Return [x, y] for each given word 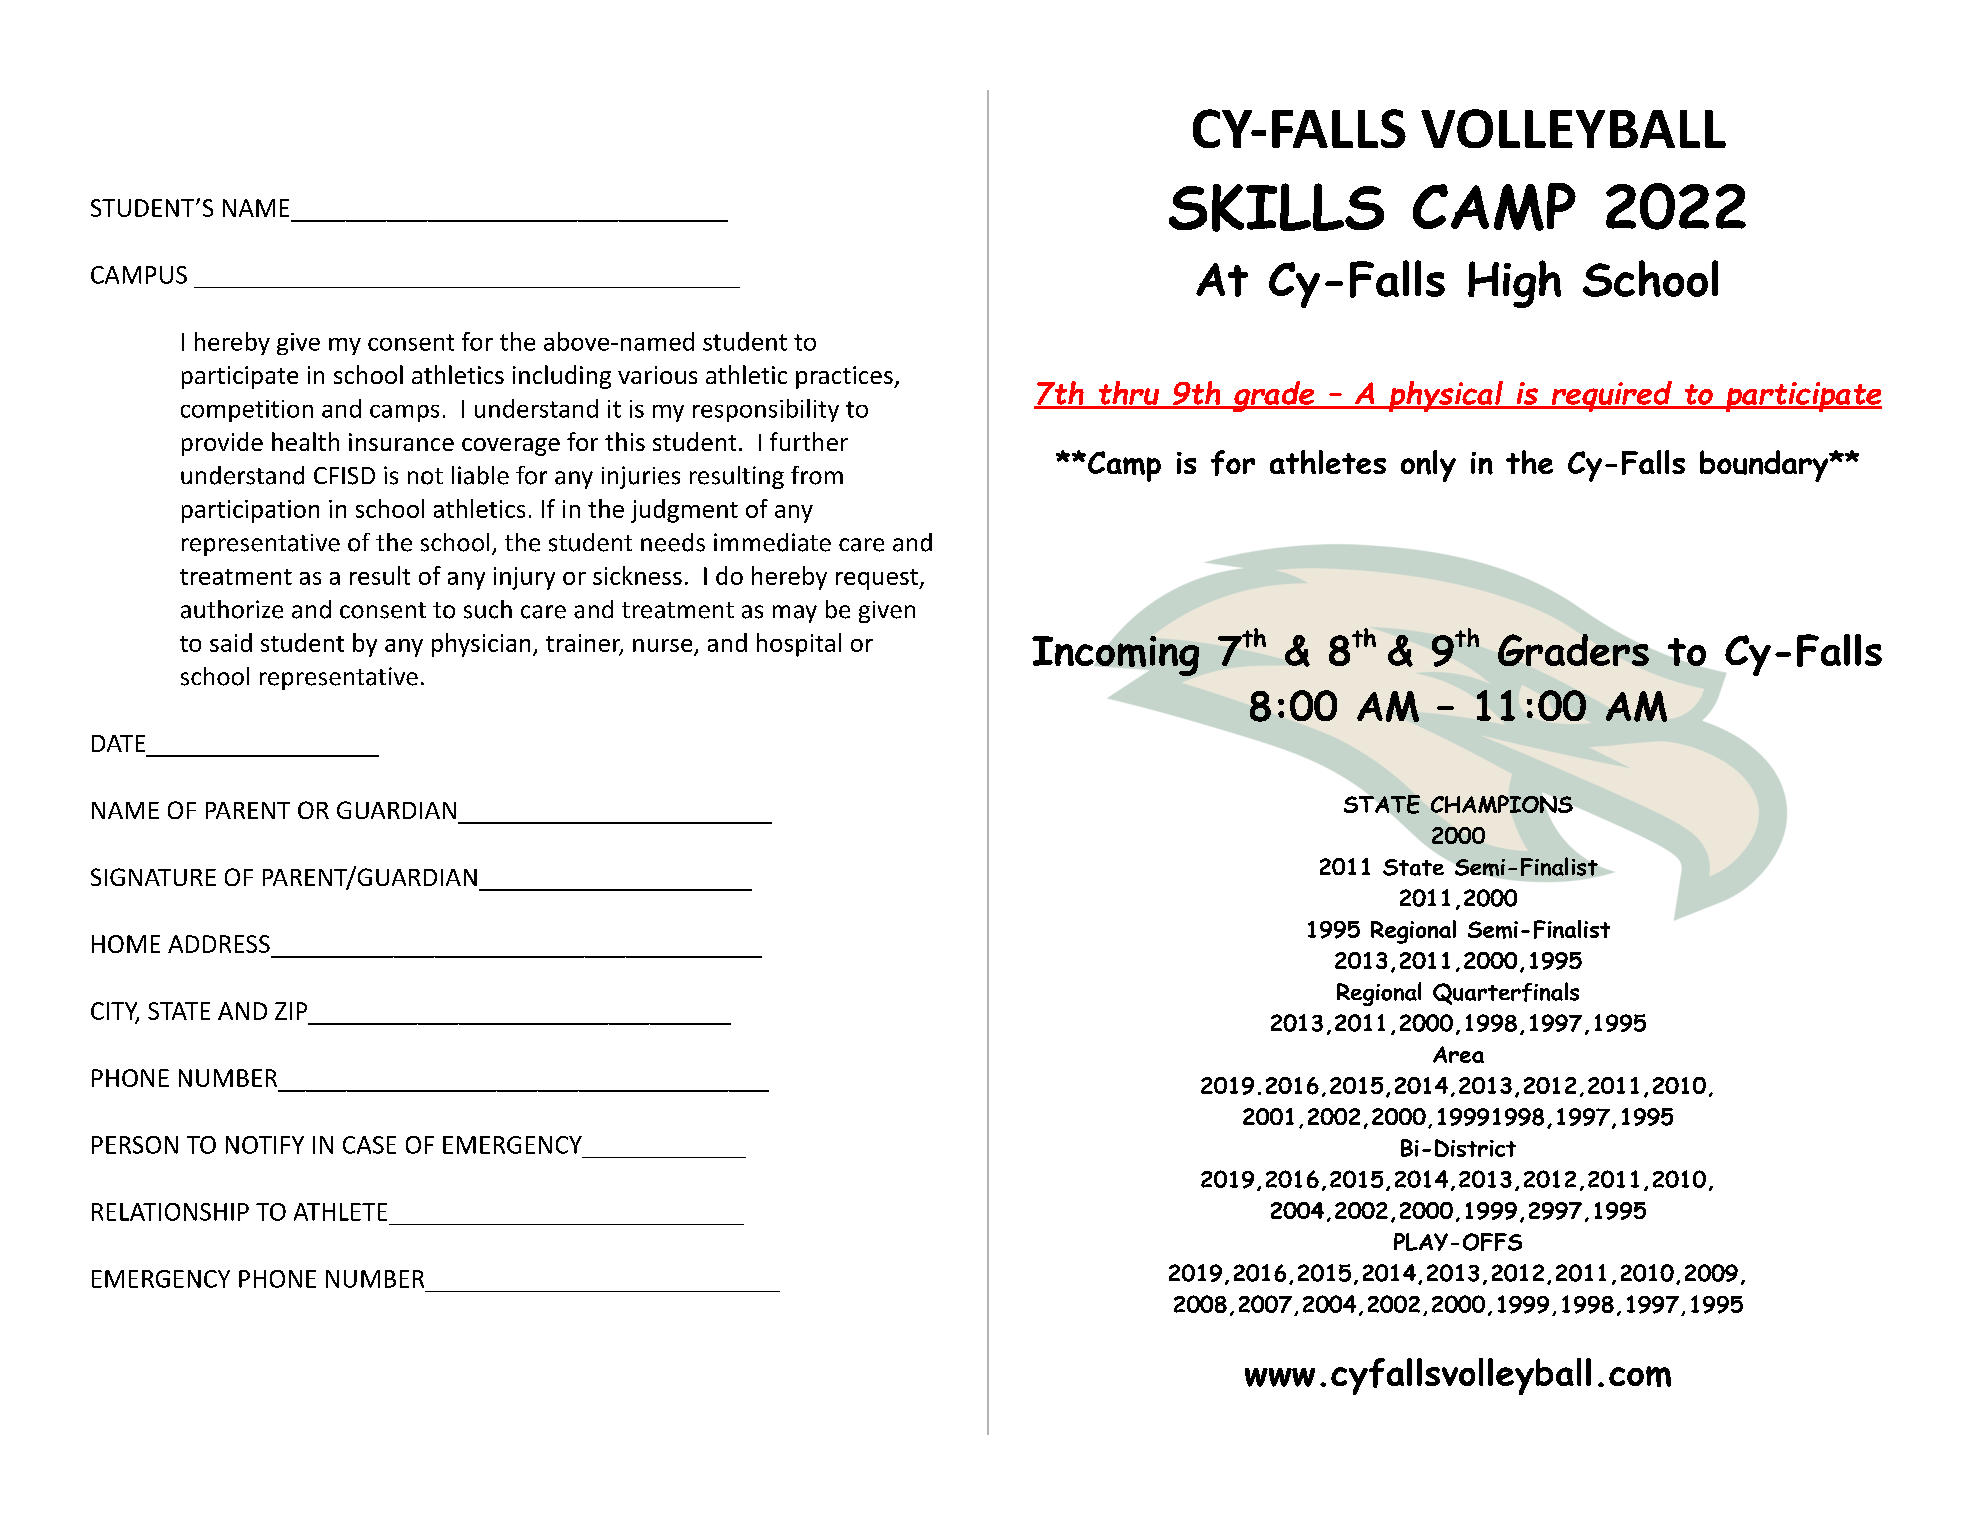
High [1514, 284]
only [1428, 466]
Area [1458, 1054]
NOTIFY [265, 1145]
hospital [799, 645]
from [817, 475]
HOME [126, 944]
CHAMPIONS [1502, 804]
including [562, 377]
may [795, 614]
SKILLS [1276, 207]
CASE [369, 1145]
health [305, 441]
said [231, 642]
